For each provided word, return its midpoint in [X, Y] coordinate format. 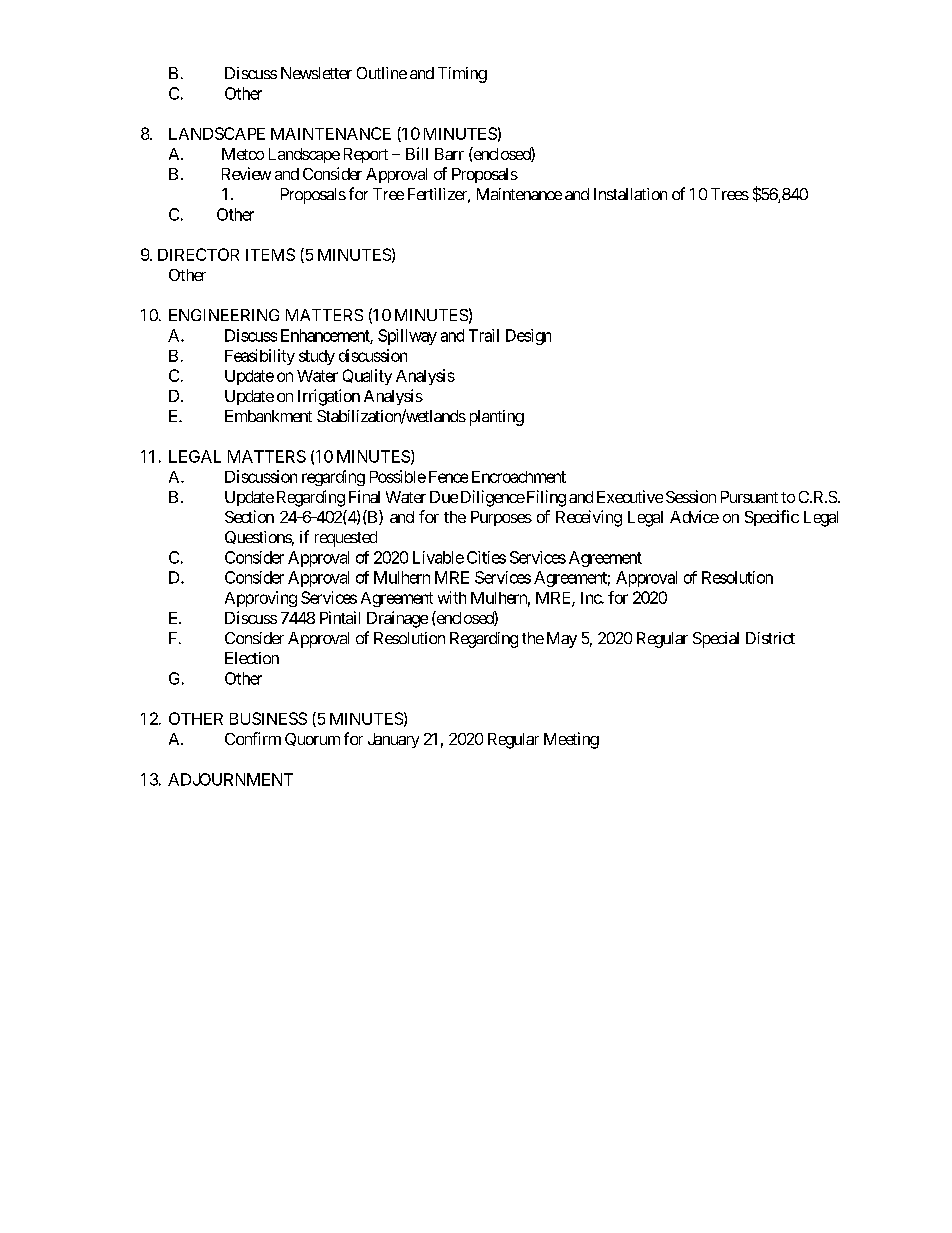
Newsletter [316, 73]
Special [716, 640]
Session [691, 496]
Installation [630, 194]
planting [497, 418]
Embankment [268, 416]
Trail [484, 335]
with [452, 597]
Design [528, 337]
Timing [462, 75]
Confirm [253, 738]
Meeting [571, 740]
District [770, 638]
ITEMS [270, 254]
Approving [261, 599]
